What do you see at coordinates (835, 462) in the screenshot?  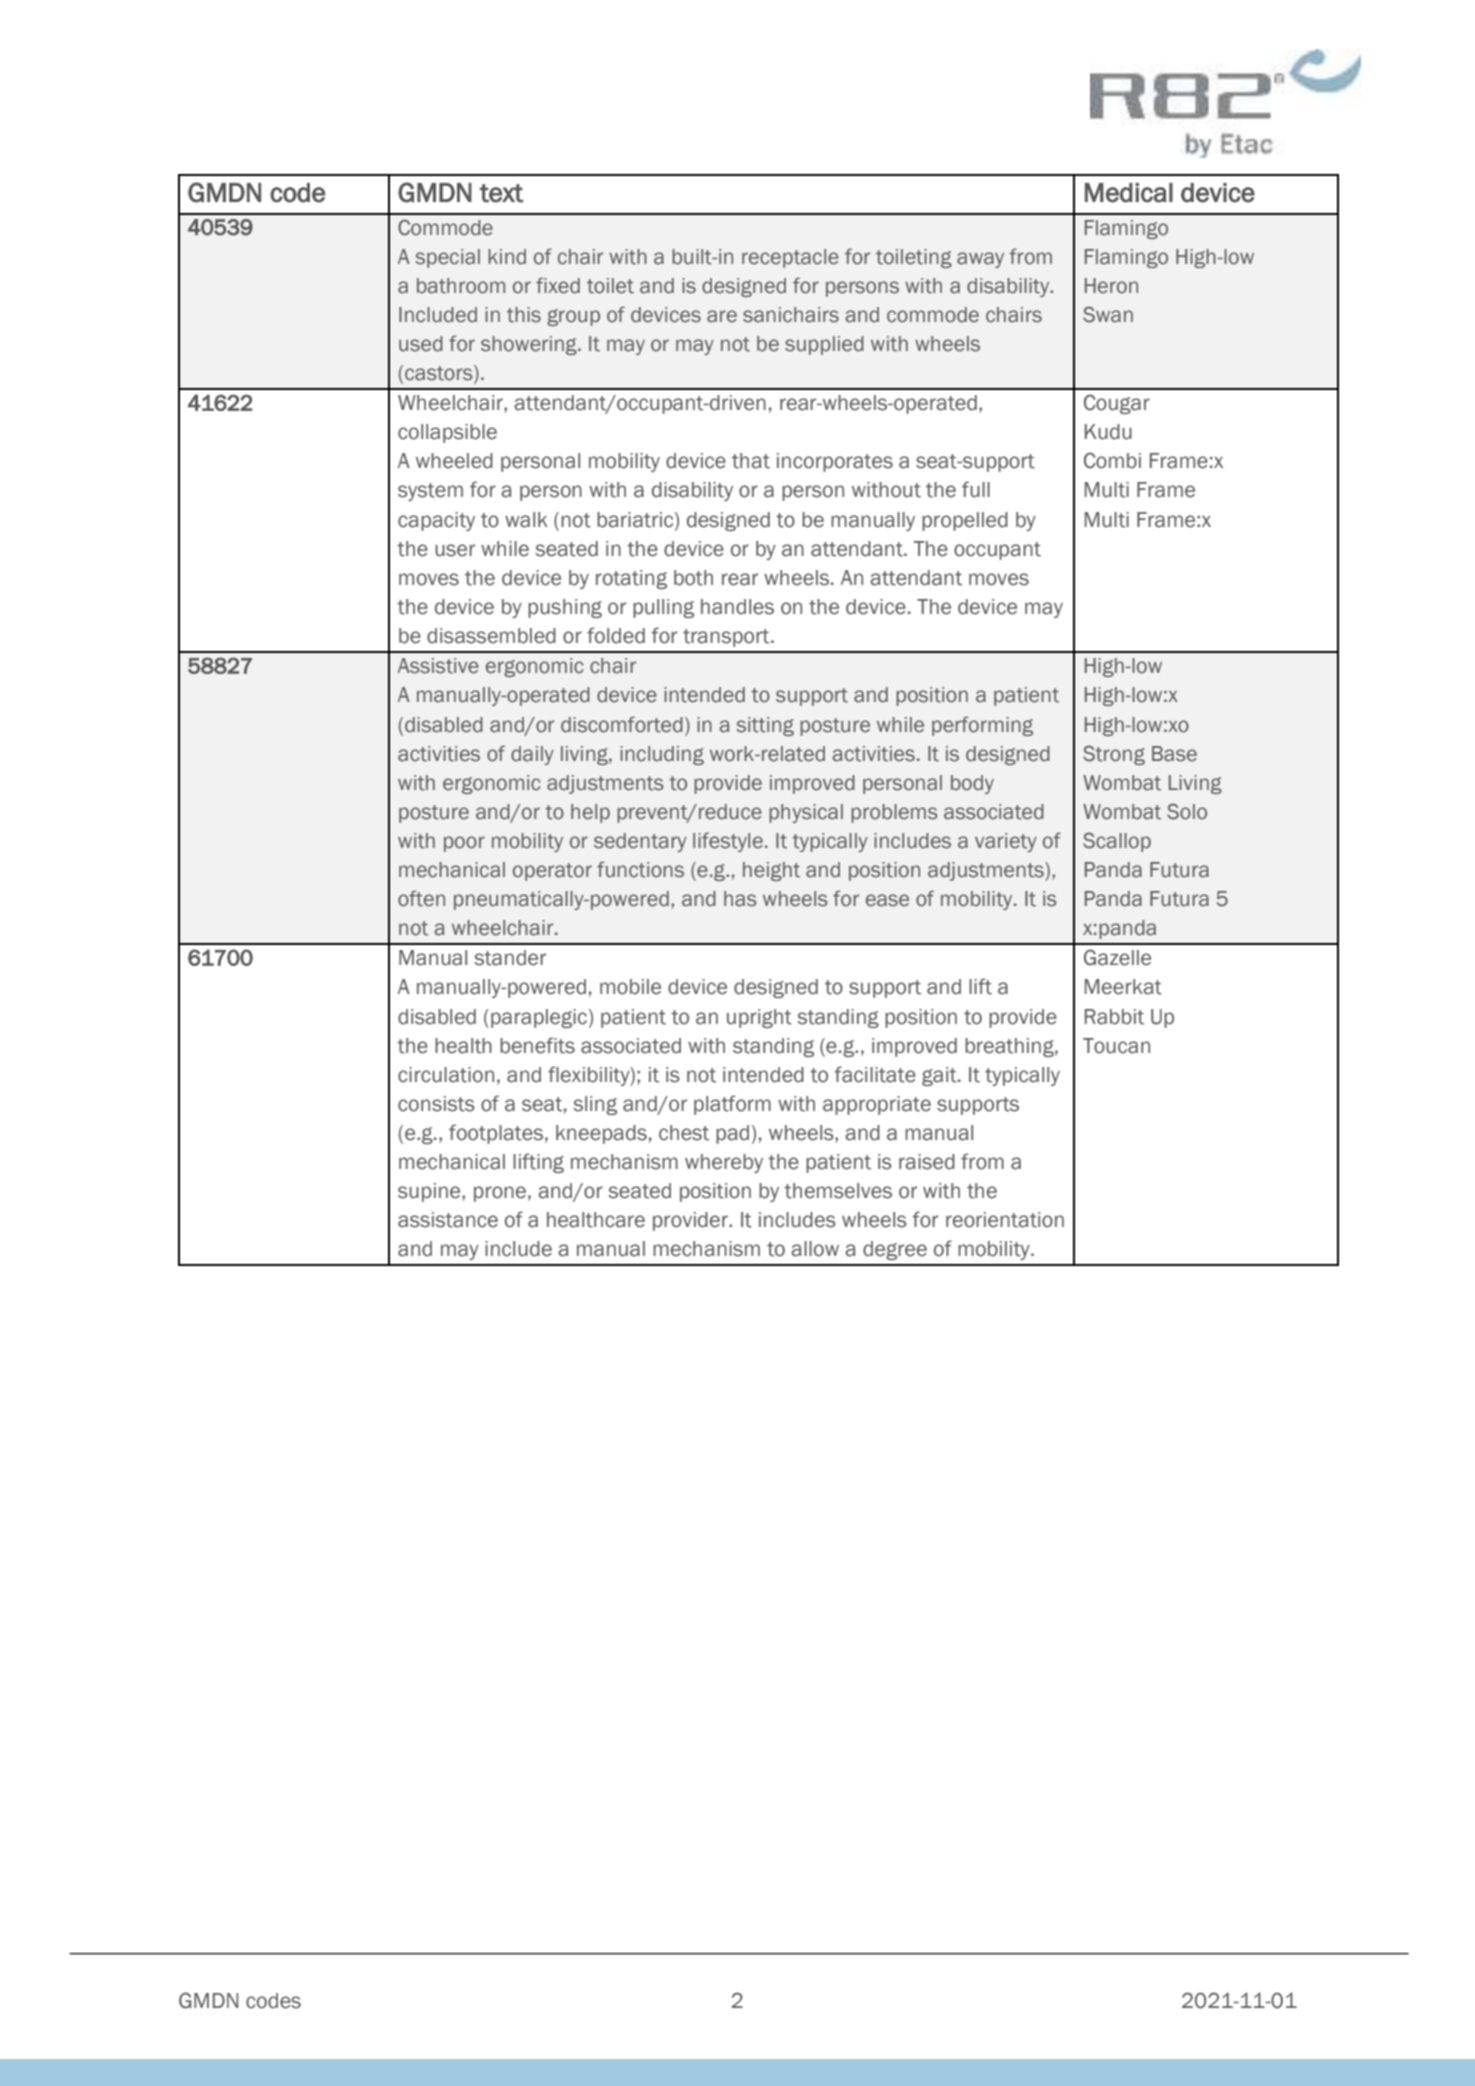 I see `incorporates` at bounding box center [835, 462].
